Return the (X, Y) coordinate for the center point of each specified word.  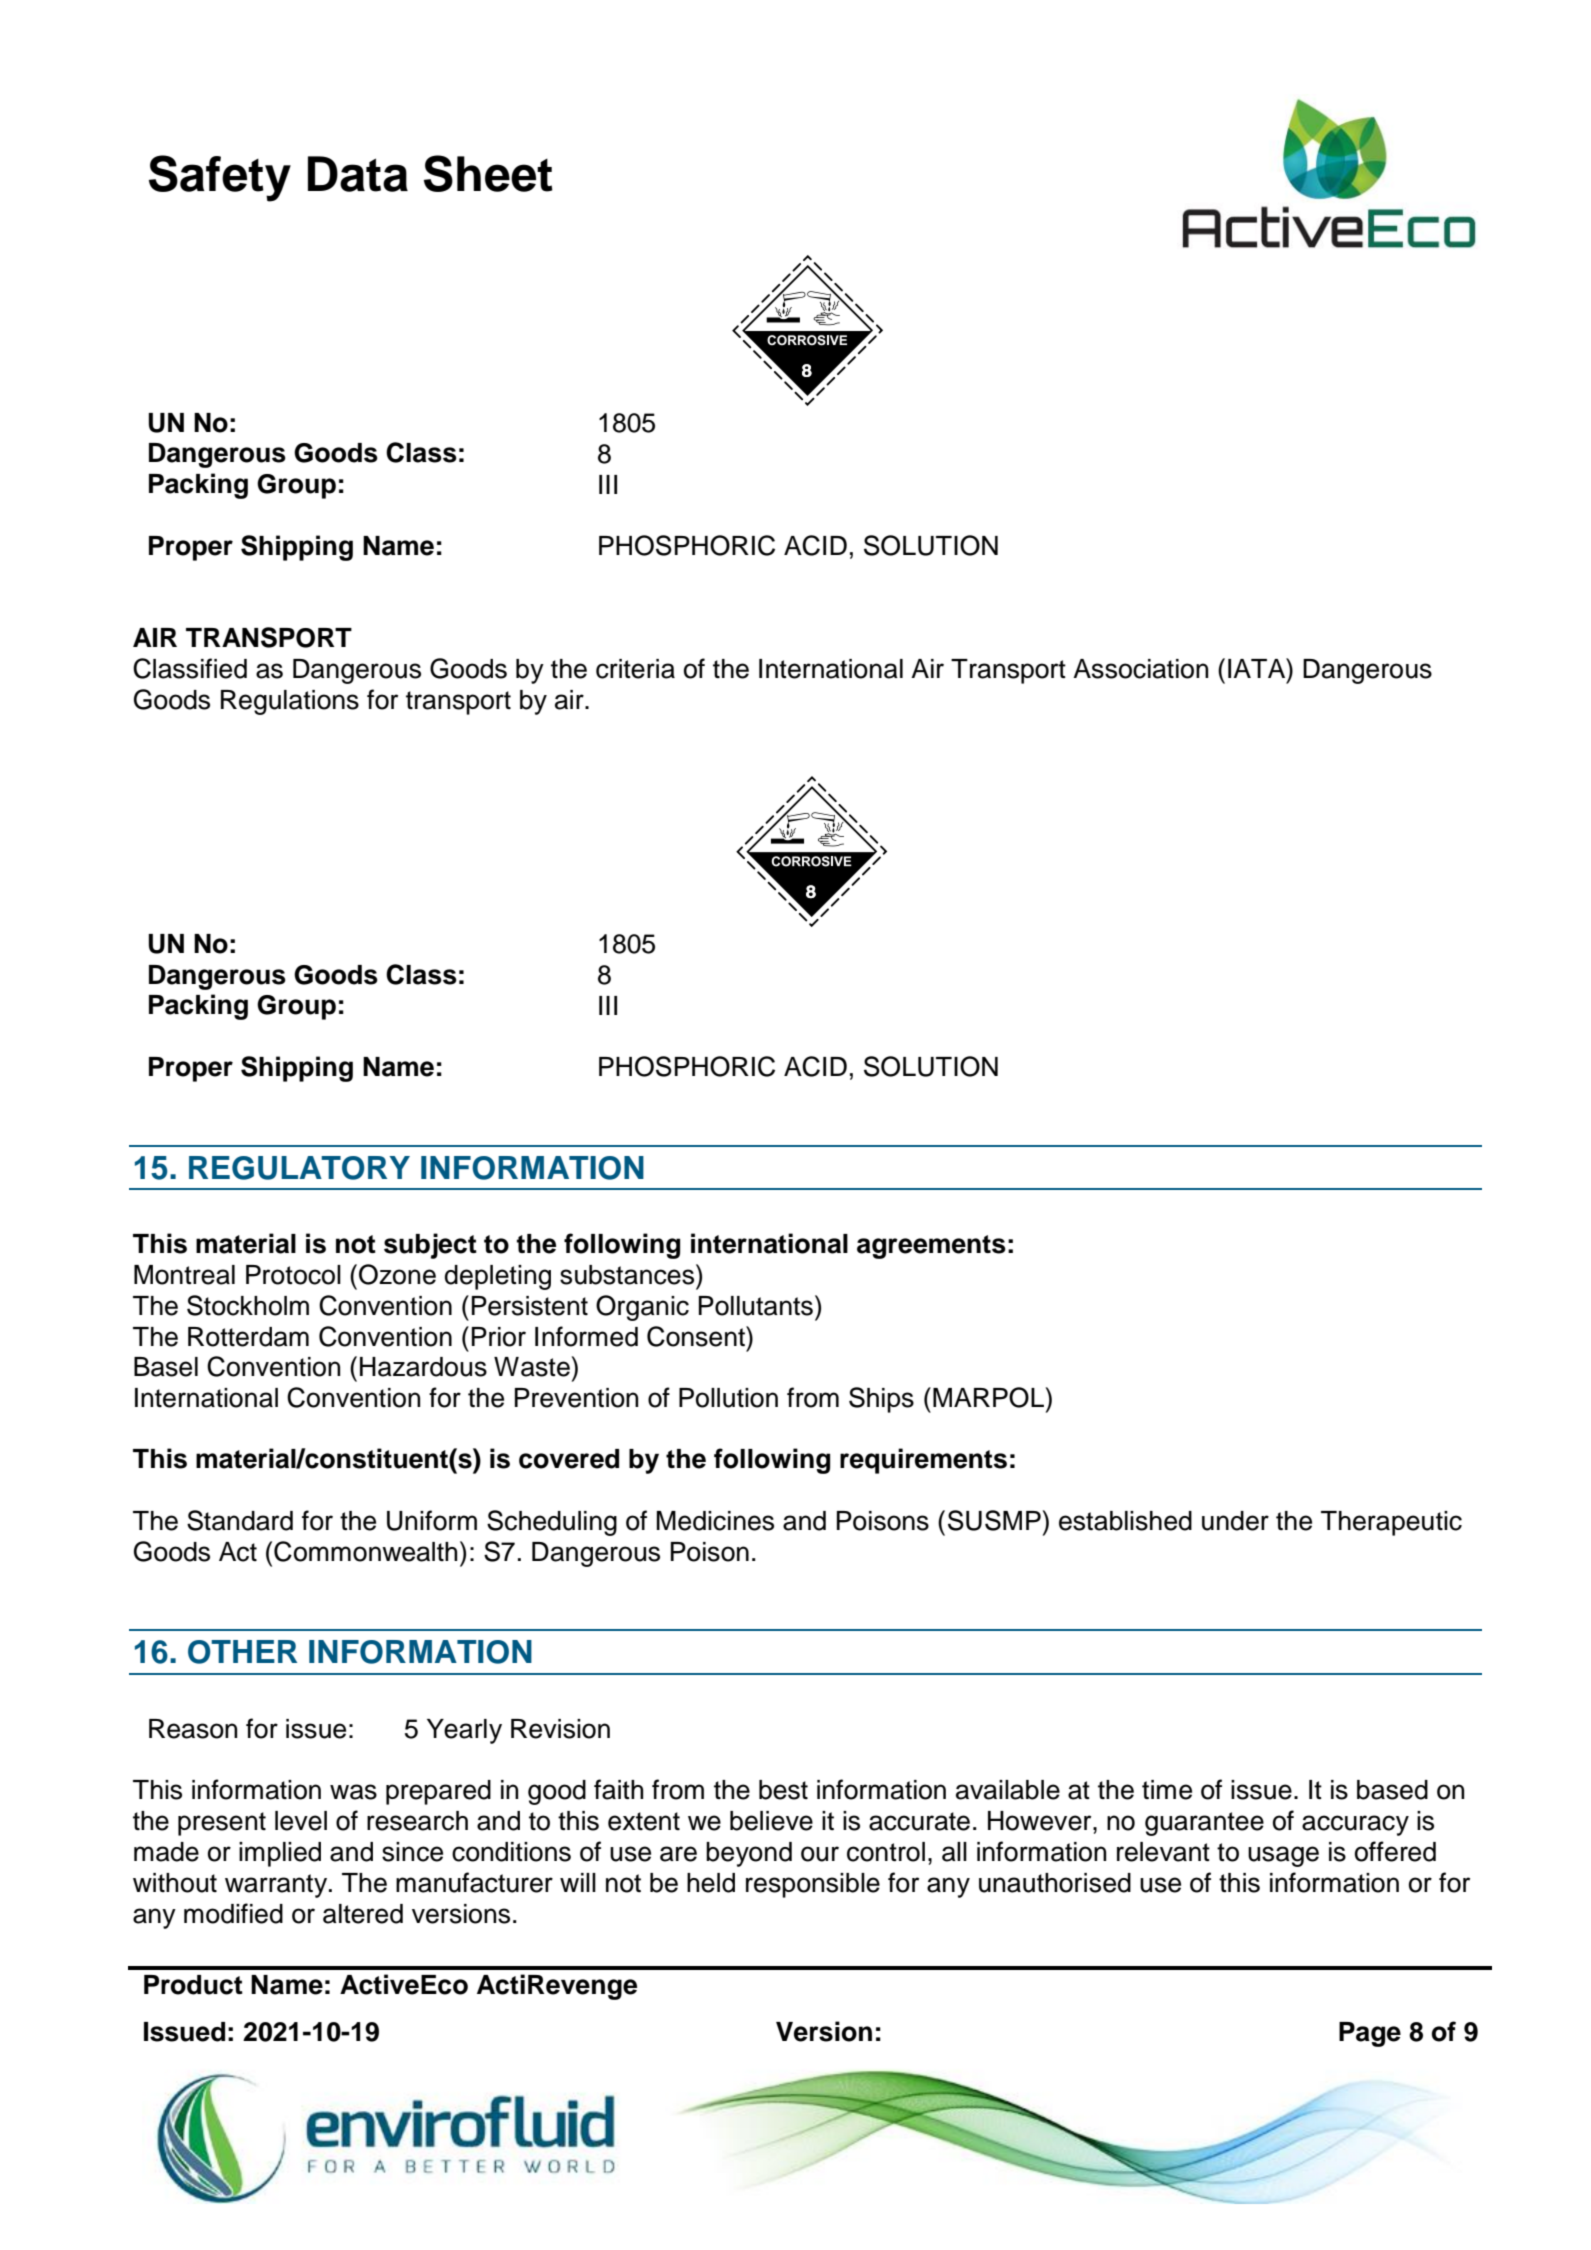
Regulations (290, 702)
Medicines (715, 1521)
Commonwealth (365, 1551)
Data (358, 174)
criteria (635, 669)
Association (1140, 669)
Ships (881, 1400)
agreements (931, 1247)
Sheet (488, 173)
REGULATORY (299, 1168)
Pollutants (756, 1306)
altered (363, 1914)
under (1235, 1521)
